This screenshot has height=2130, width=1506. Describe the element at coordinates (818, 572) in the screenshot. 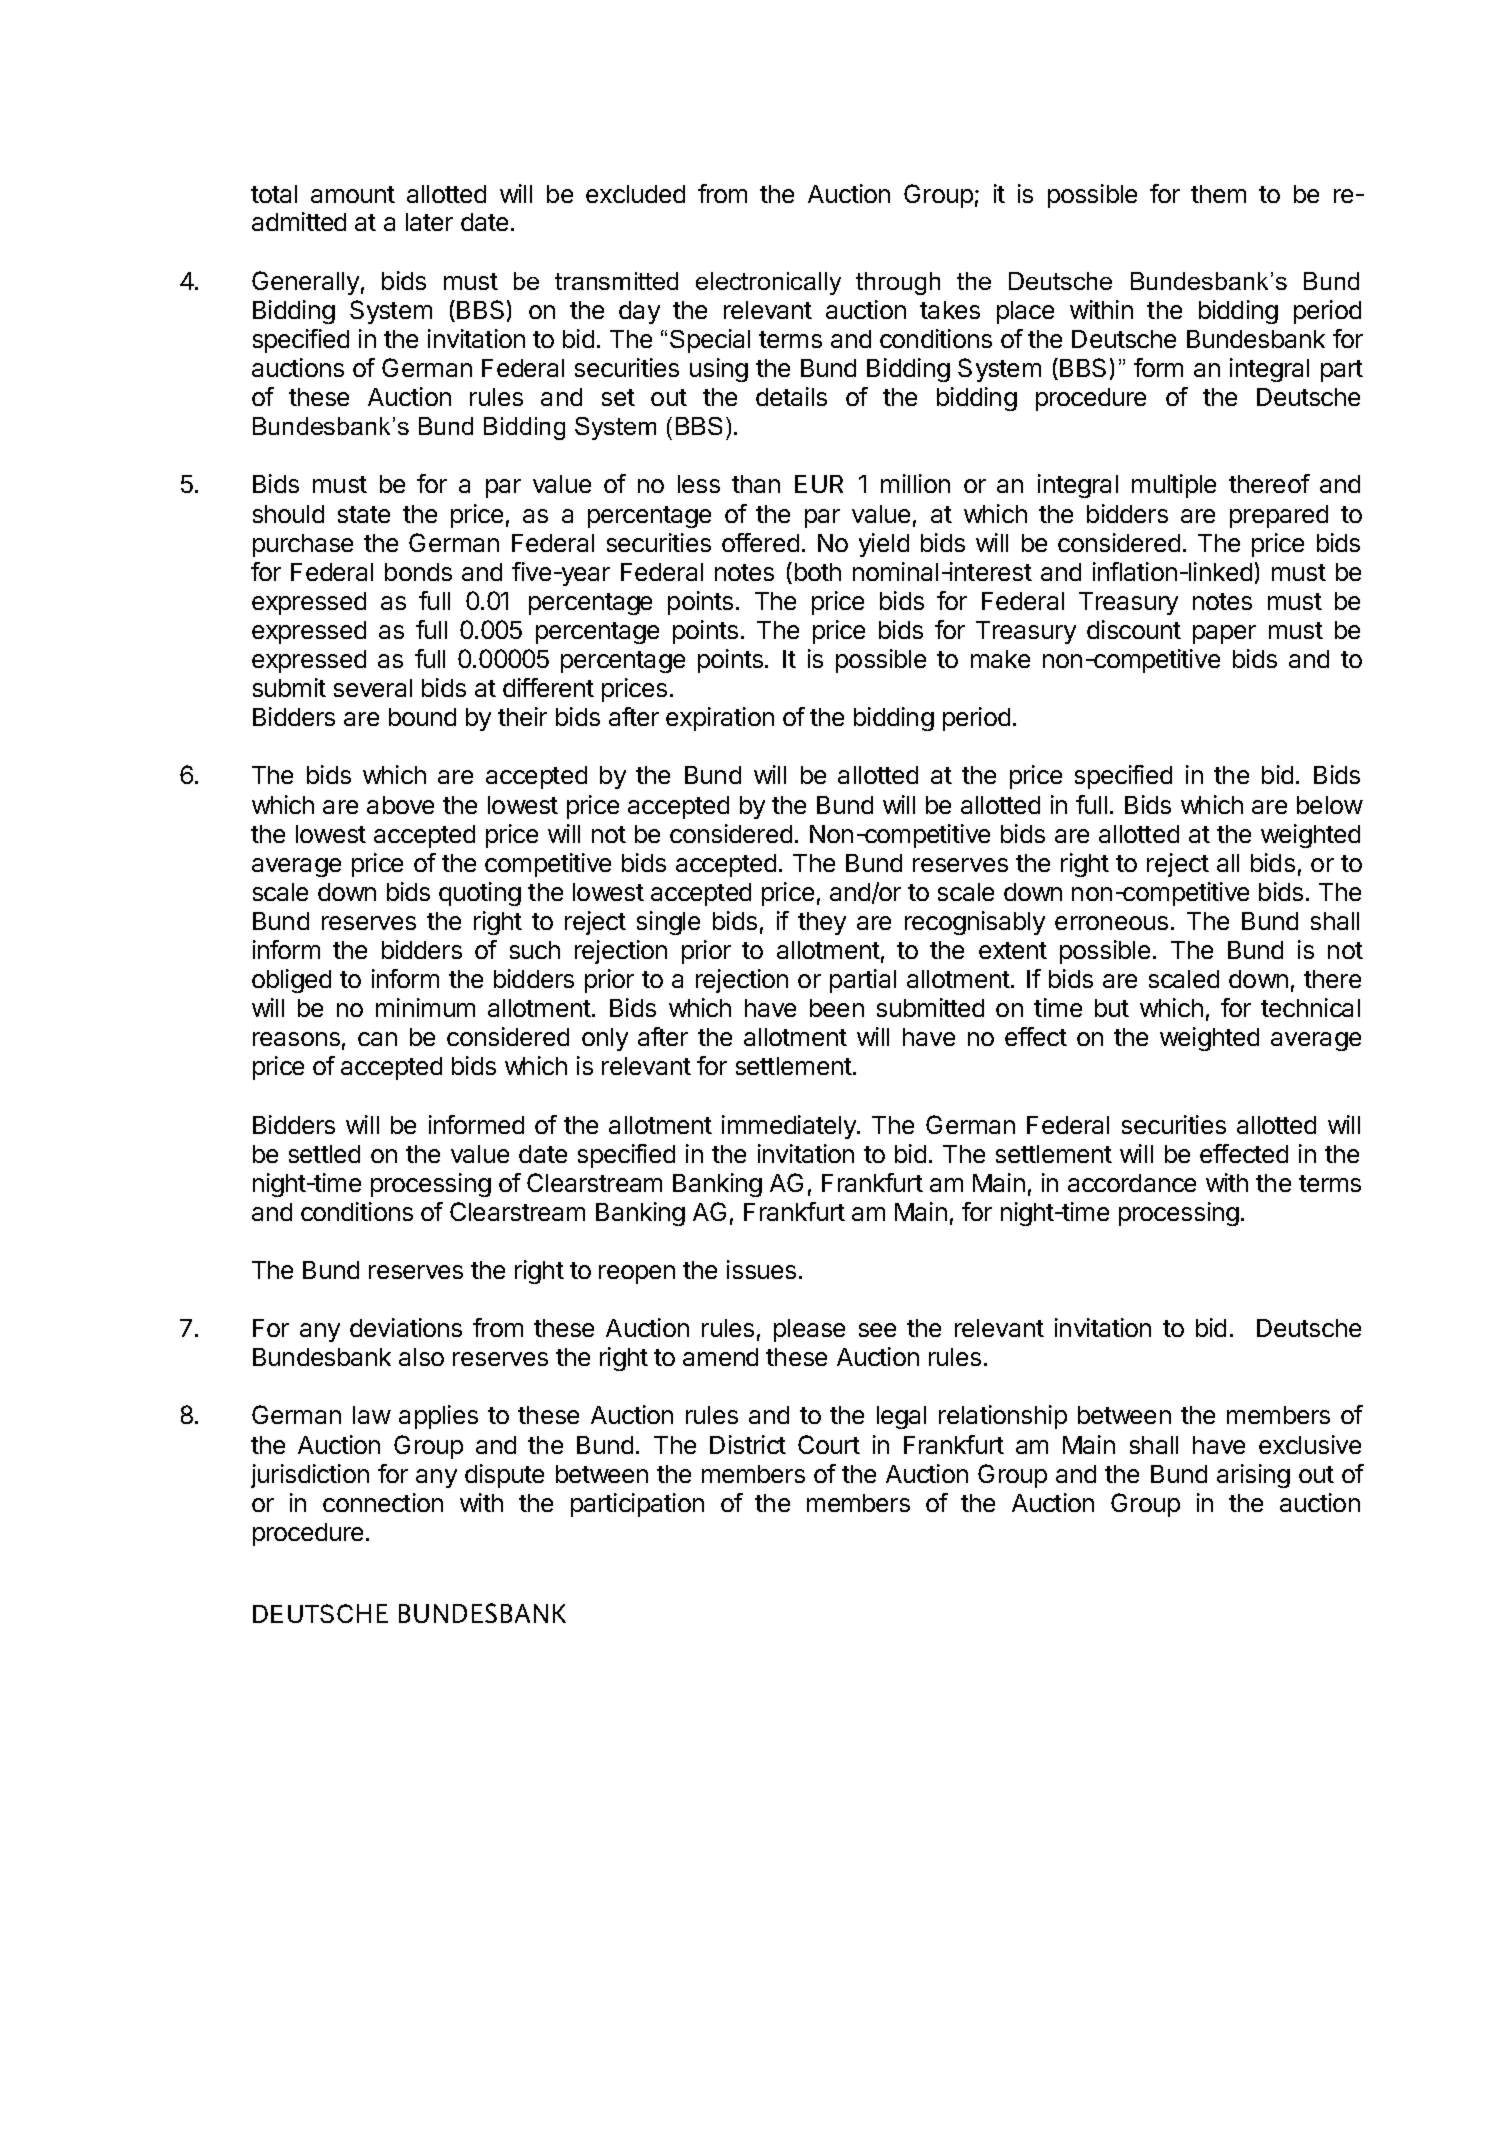

I see `both` at that location.
